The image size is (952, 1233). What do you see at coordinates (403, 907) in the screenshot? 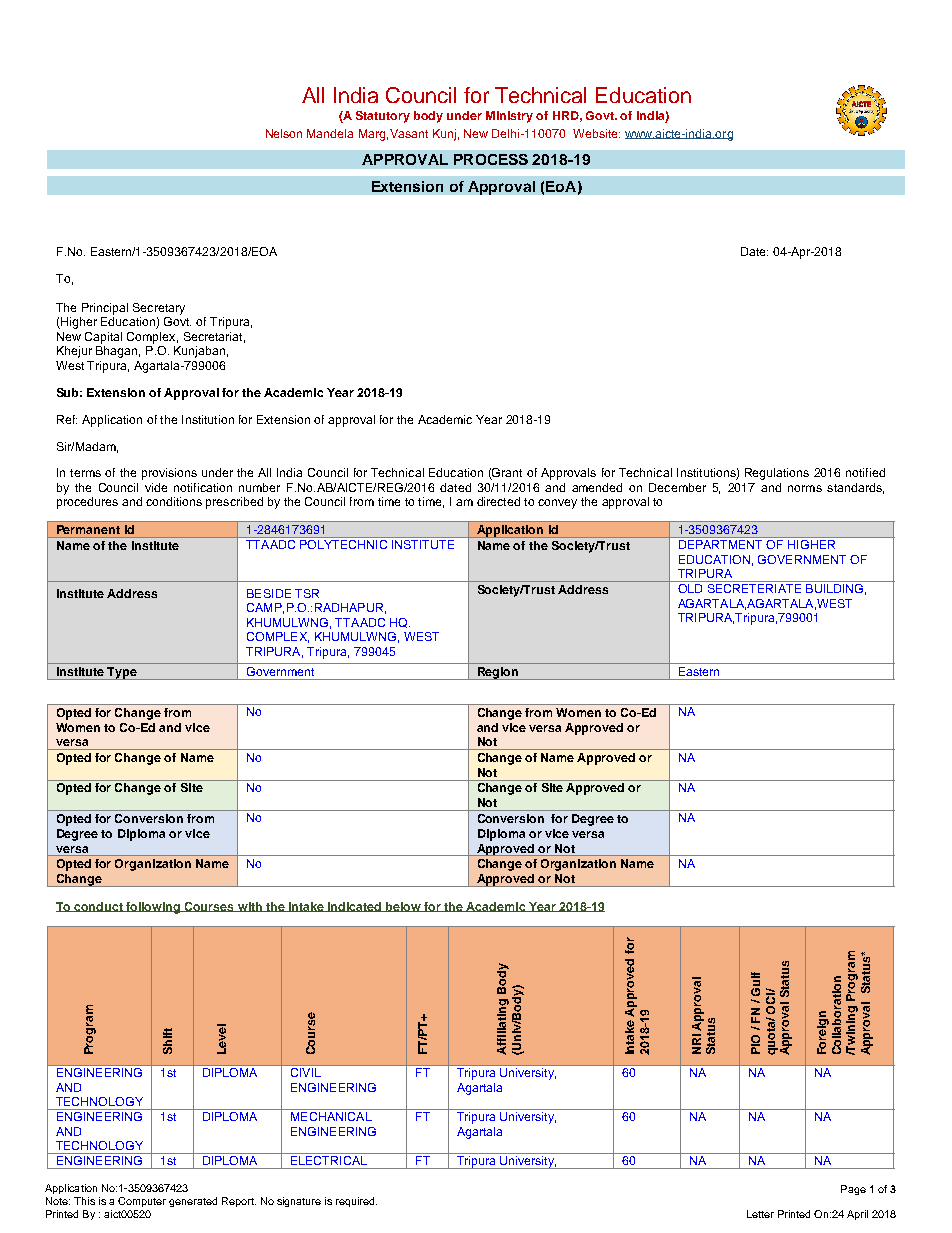
I see `below` at bounding box center [403, 907].
